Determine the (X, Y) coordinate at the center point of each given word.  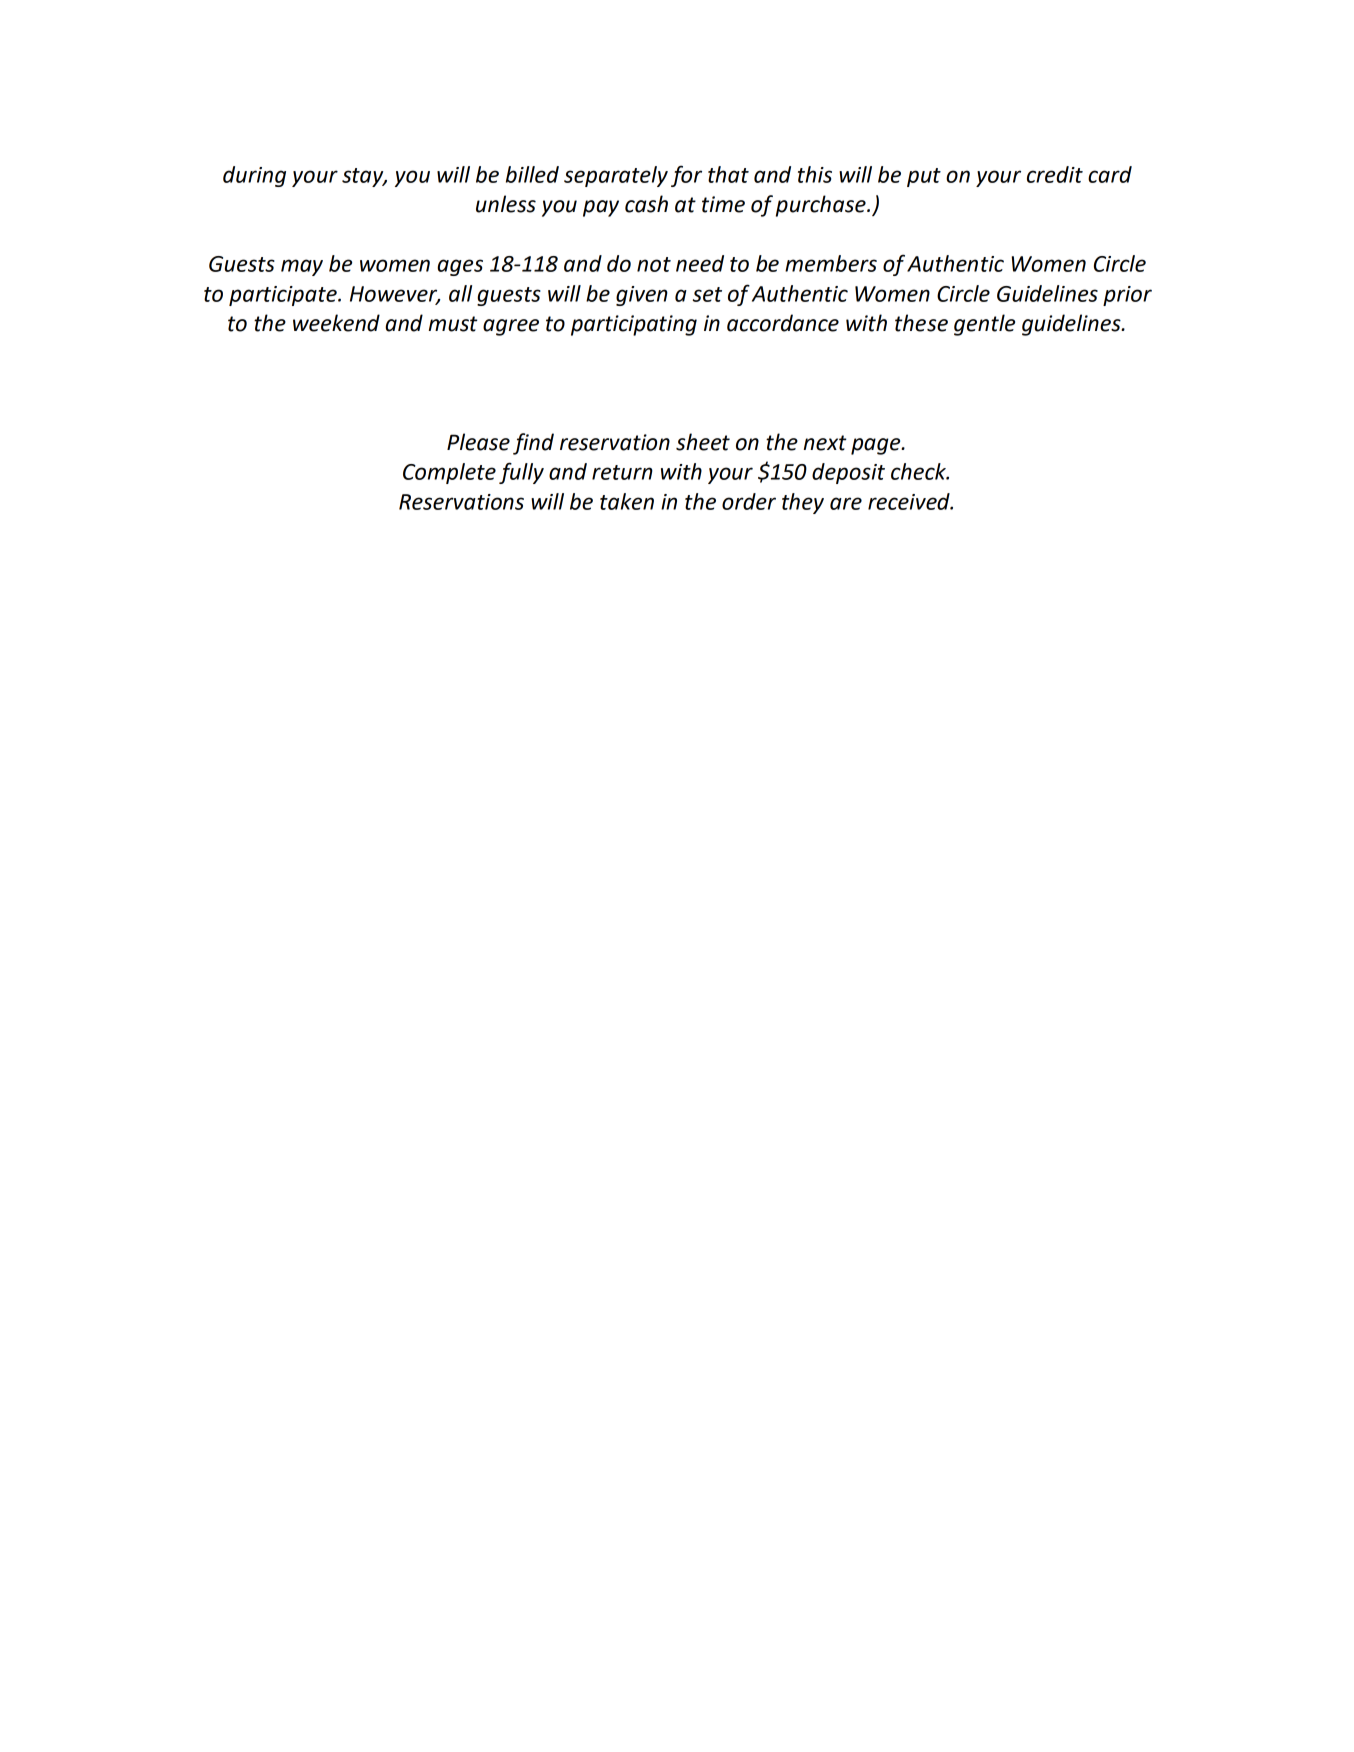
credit (1055, 174)
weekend (336, 323)
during (254, 176)
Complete (449, 473)
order (749, 501)
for (686, 176)
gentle (984, 325)
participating (634, 325)
